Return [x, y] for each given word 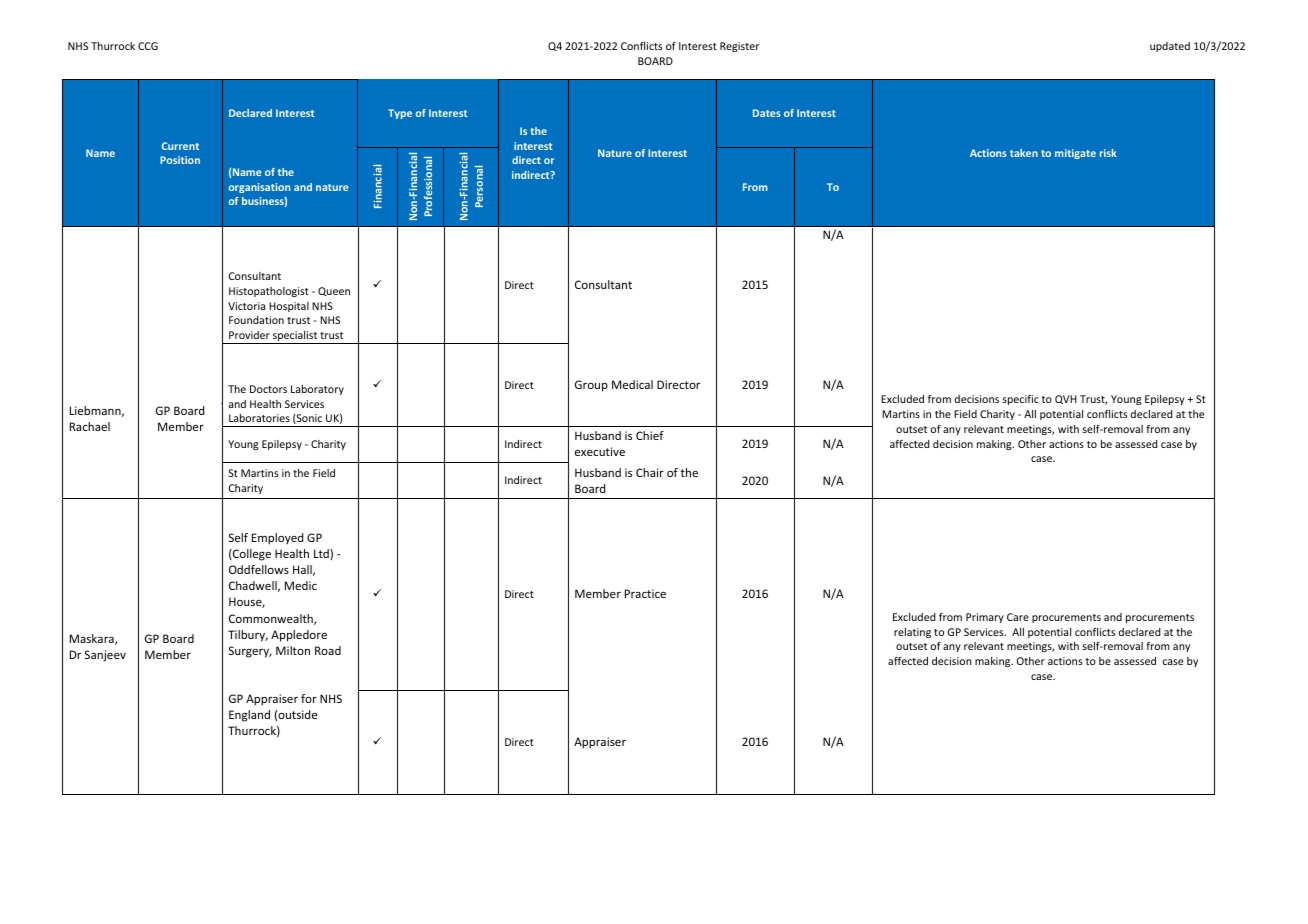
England [249, 716]
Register [739, 47]
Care [1018, 617]
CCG [148, 46]
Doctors [268, 389]
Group [591, 386]
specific [1021, 400]
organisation [259, 188]
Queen [334, 291]
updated [1170, 47]
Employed [277, 539]
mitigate [1075, 154]
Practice [645, 593]
